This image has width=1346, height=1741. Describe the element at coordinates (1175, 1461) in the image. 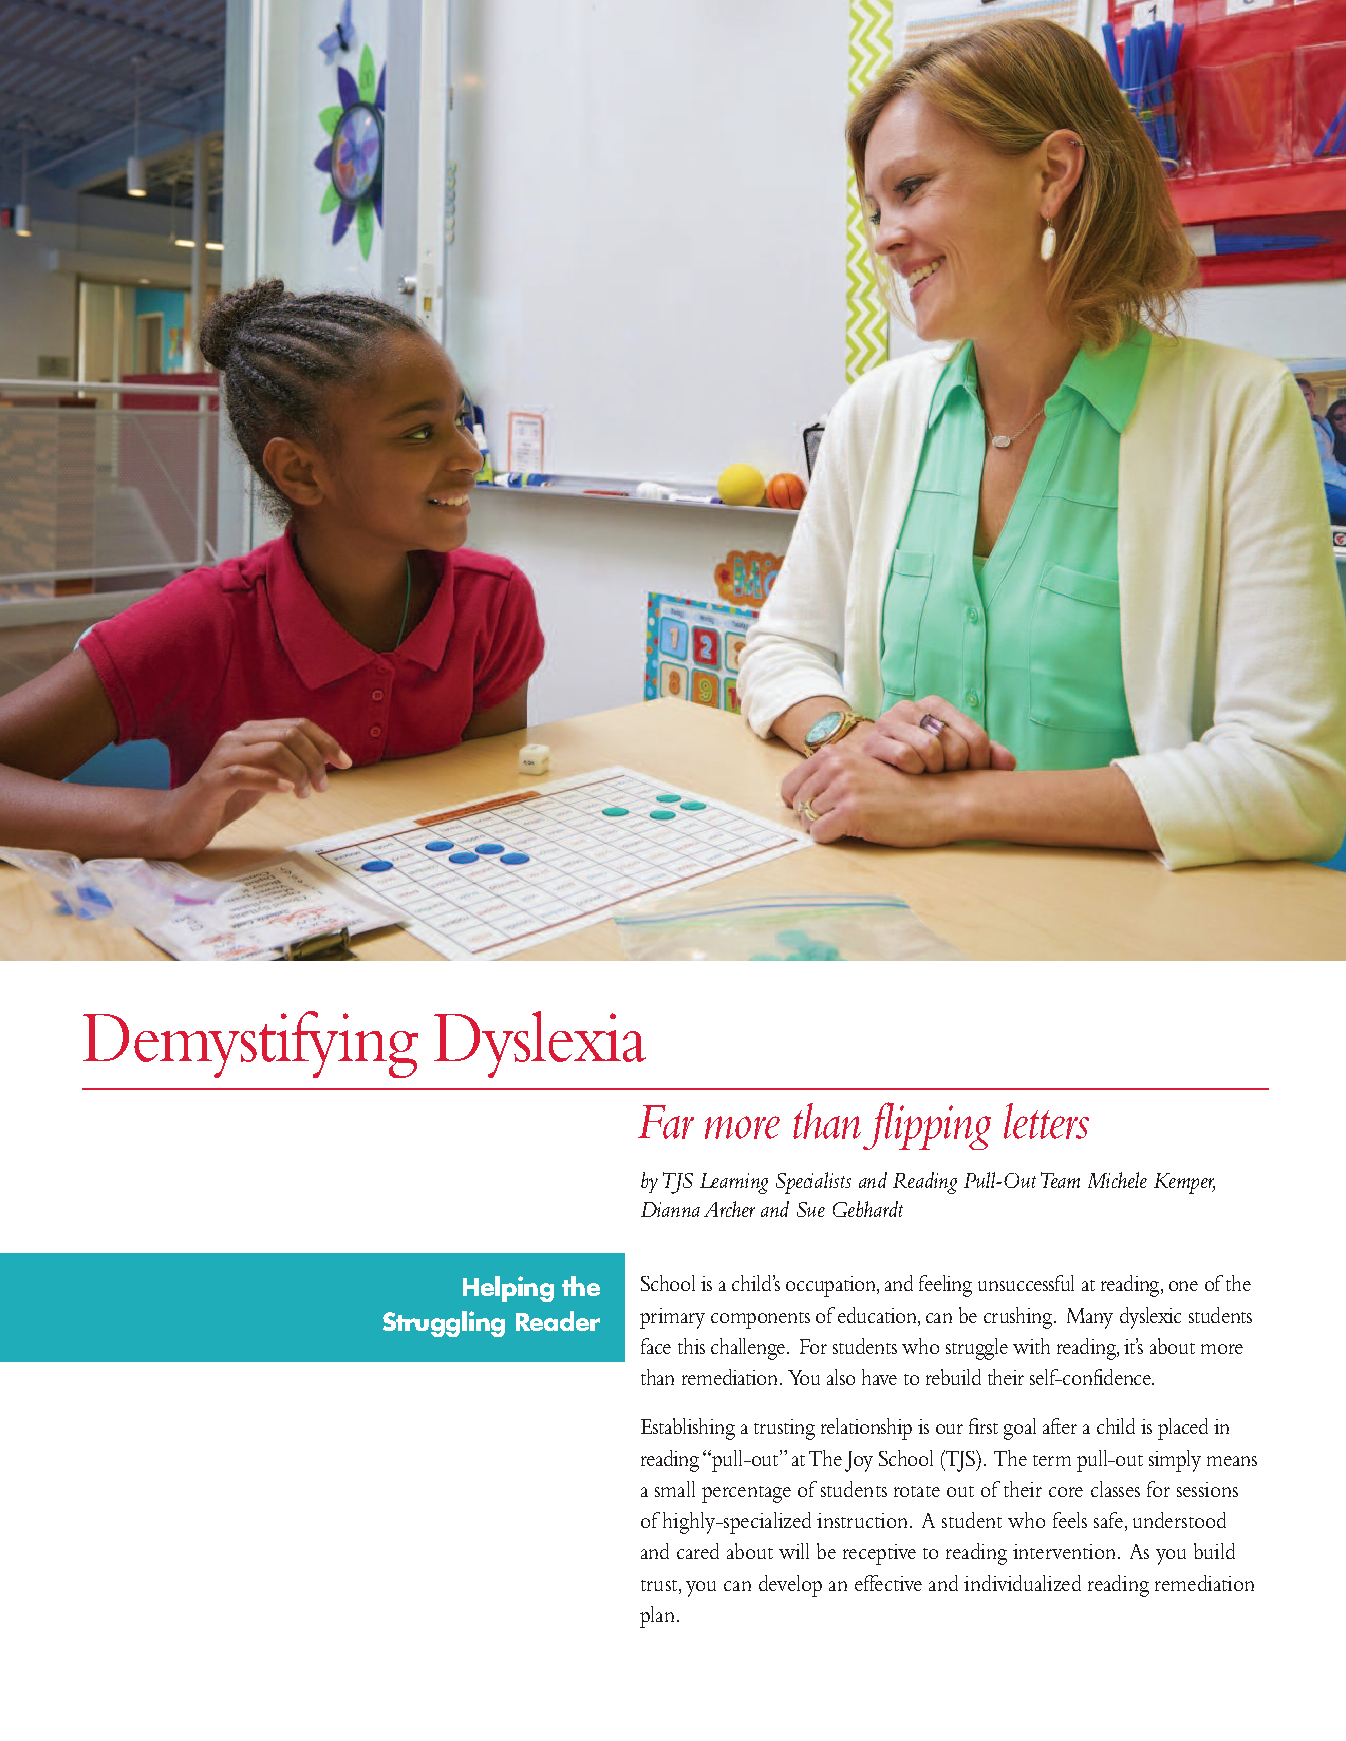

I see `simply` at that location.
